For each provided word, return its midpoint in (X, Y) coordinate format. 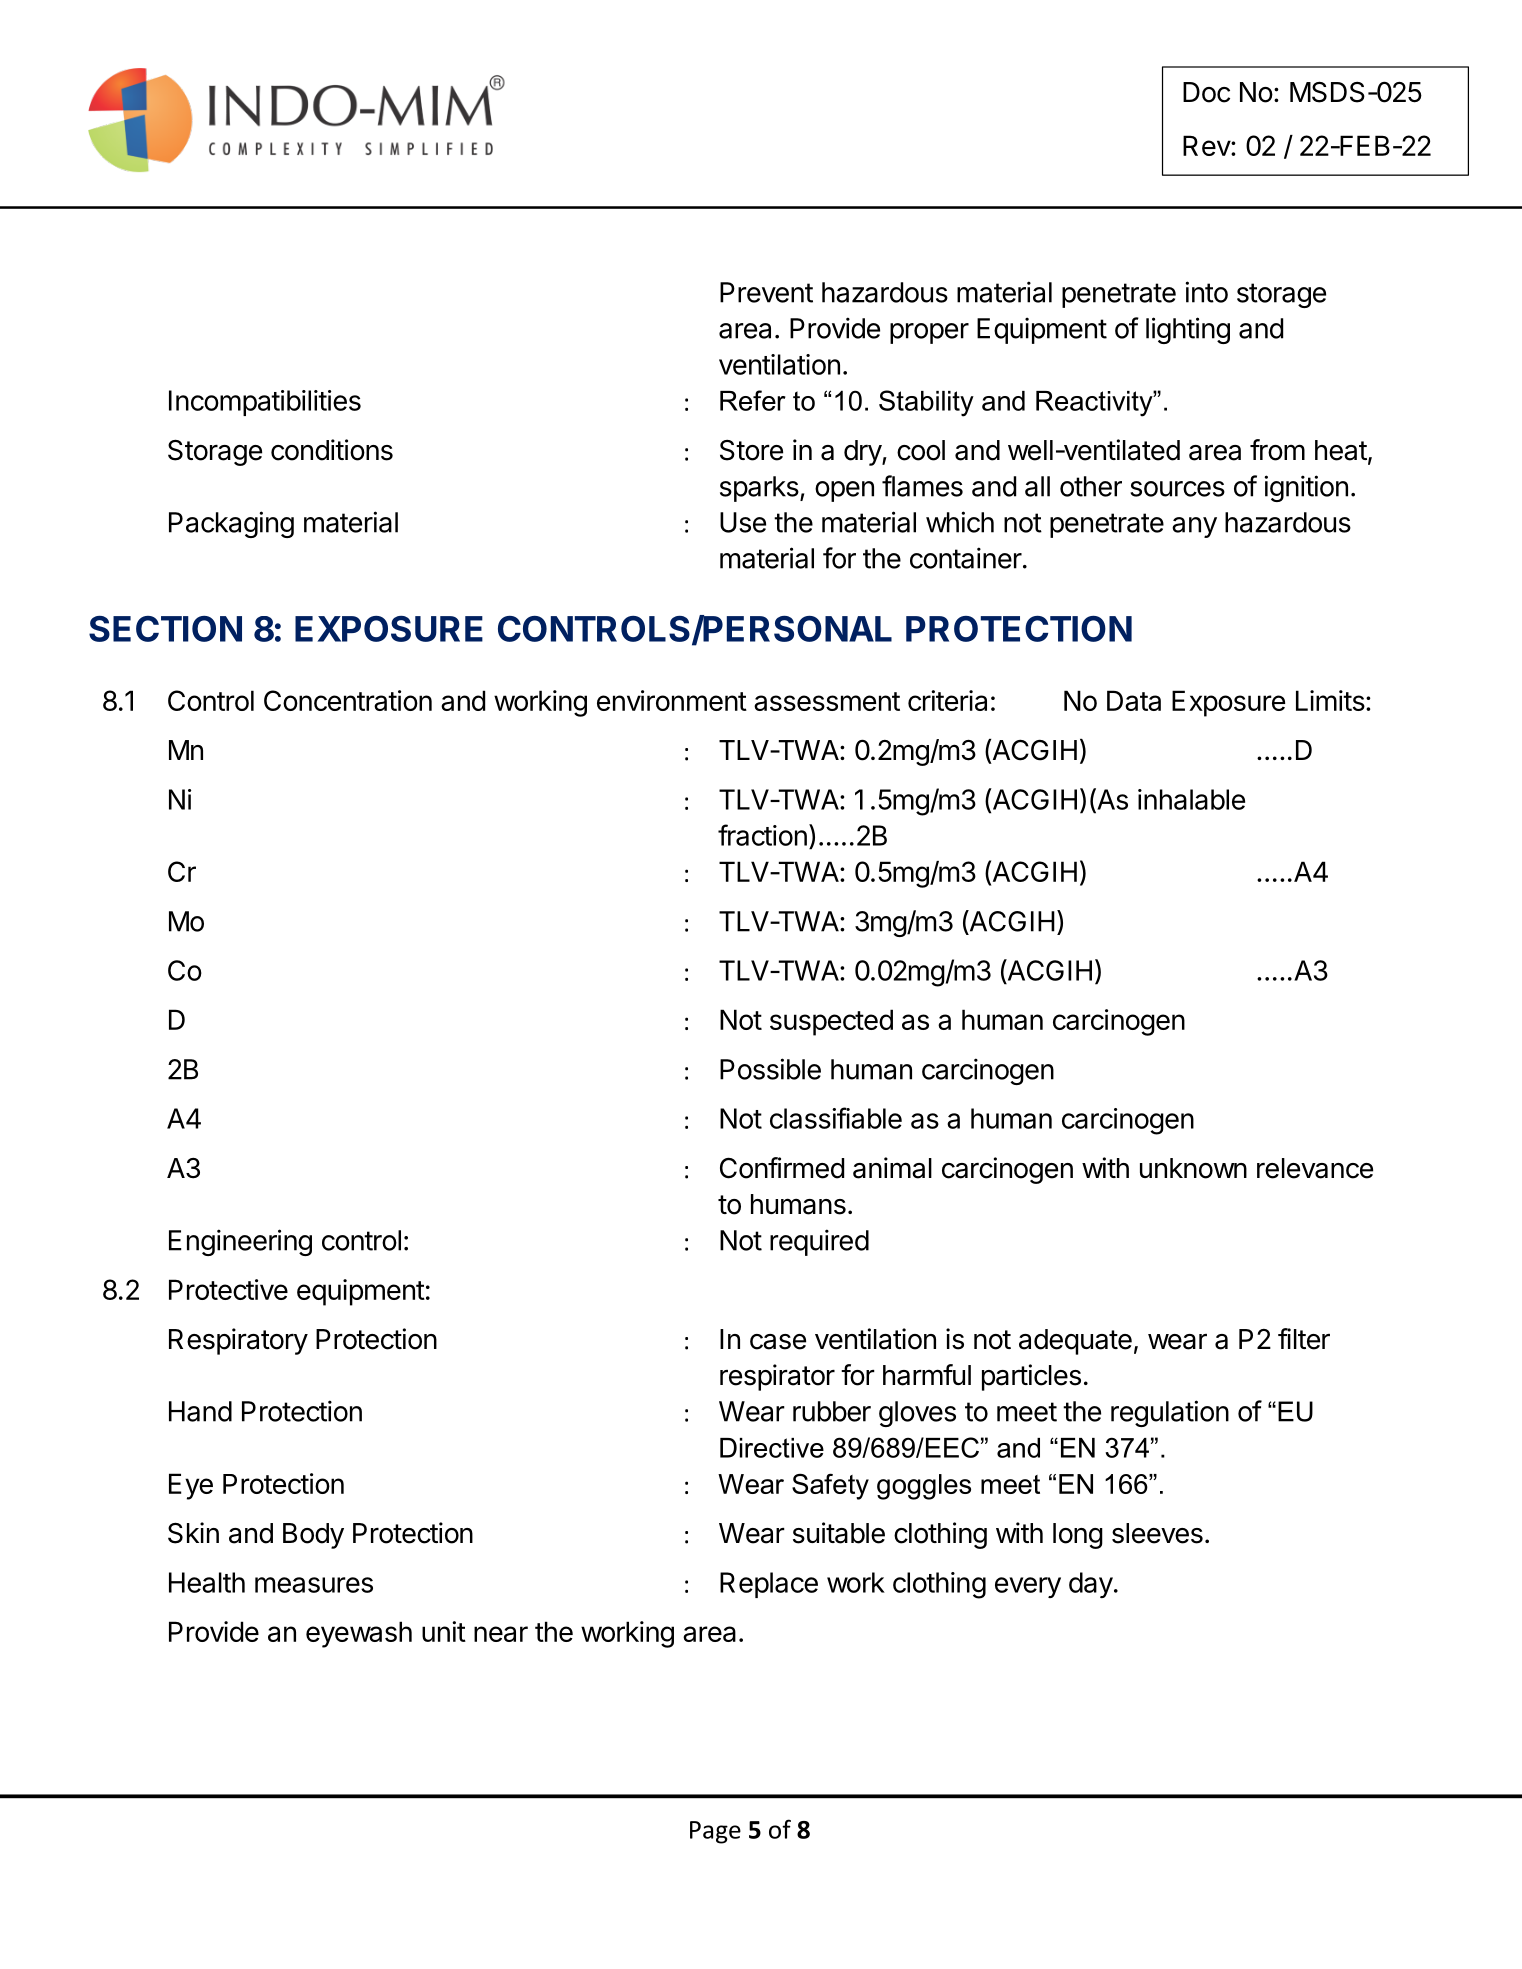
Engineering (240, 1242)
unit (444, 1631)
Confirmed (782, 1168)
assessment (827, 701)
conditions (332, 450)
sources (1177, 489)
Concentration (348, 700)
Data (1134, 700)
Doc (1206, 92)
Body (313, 1536)
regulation (1170, 1413)
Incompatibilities (265, 403)
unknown (1193, 1168)
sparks (760, 489)
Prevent (766, 292)
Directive (772, 1448)
